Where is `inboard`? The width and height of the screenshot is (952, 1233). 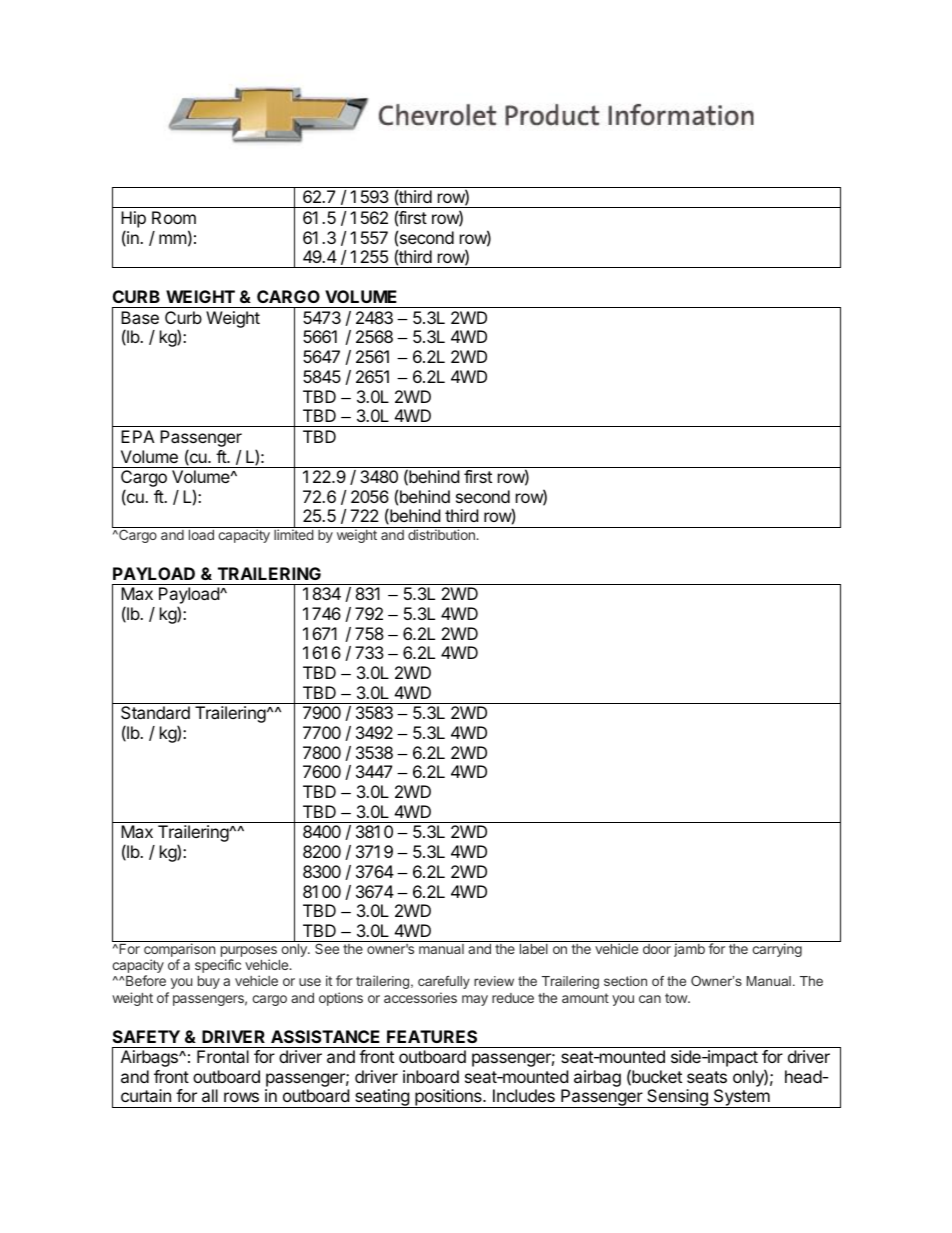 inboard is located at coordinates (431, 1076).
